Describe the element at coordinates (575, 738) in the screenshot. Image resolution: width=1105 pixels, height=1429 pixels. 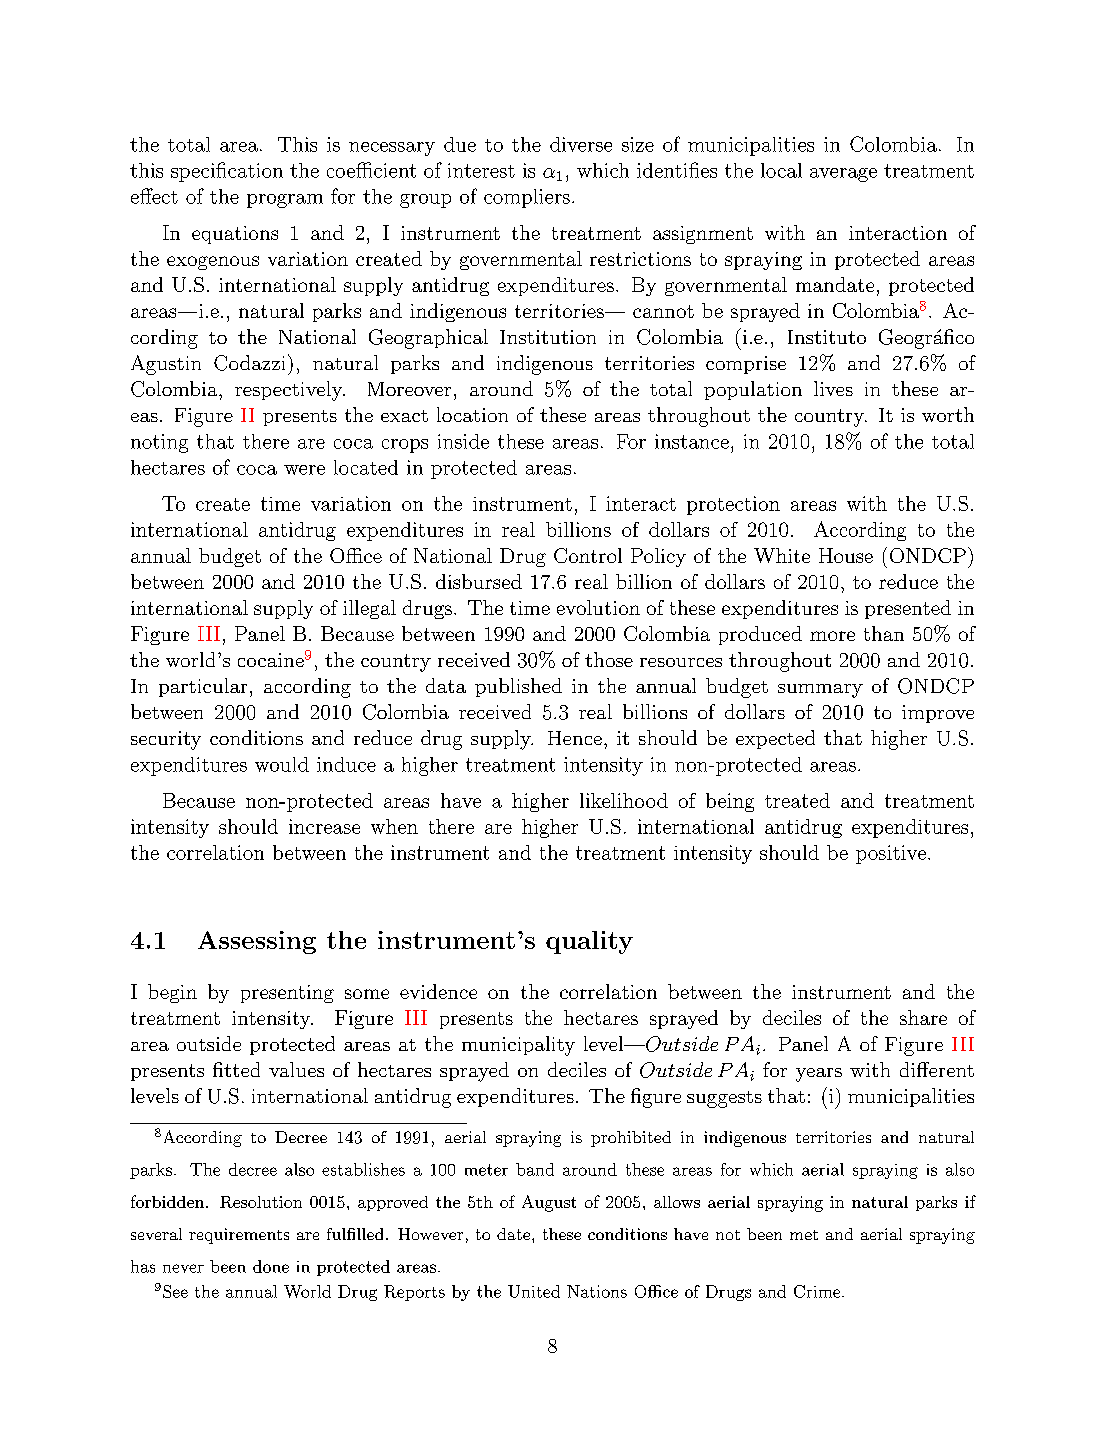
I see `Hence` at that location.
